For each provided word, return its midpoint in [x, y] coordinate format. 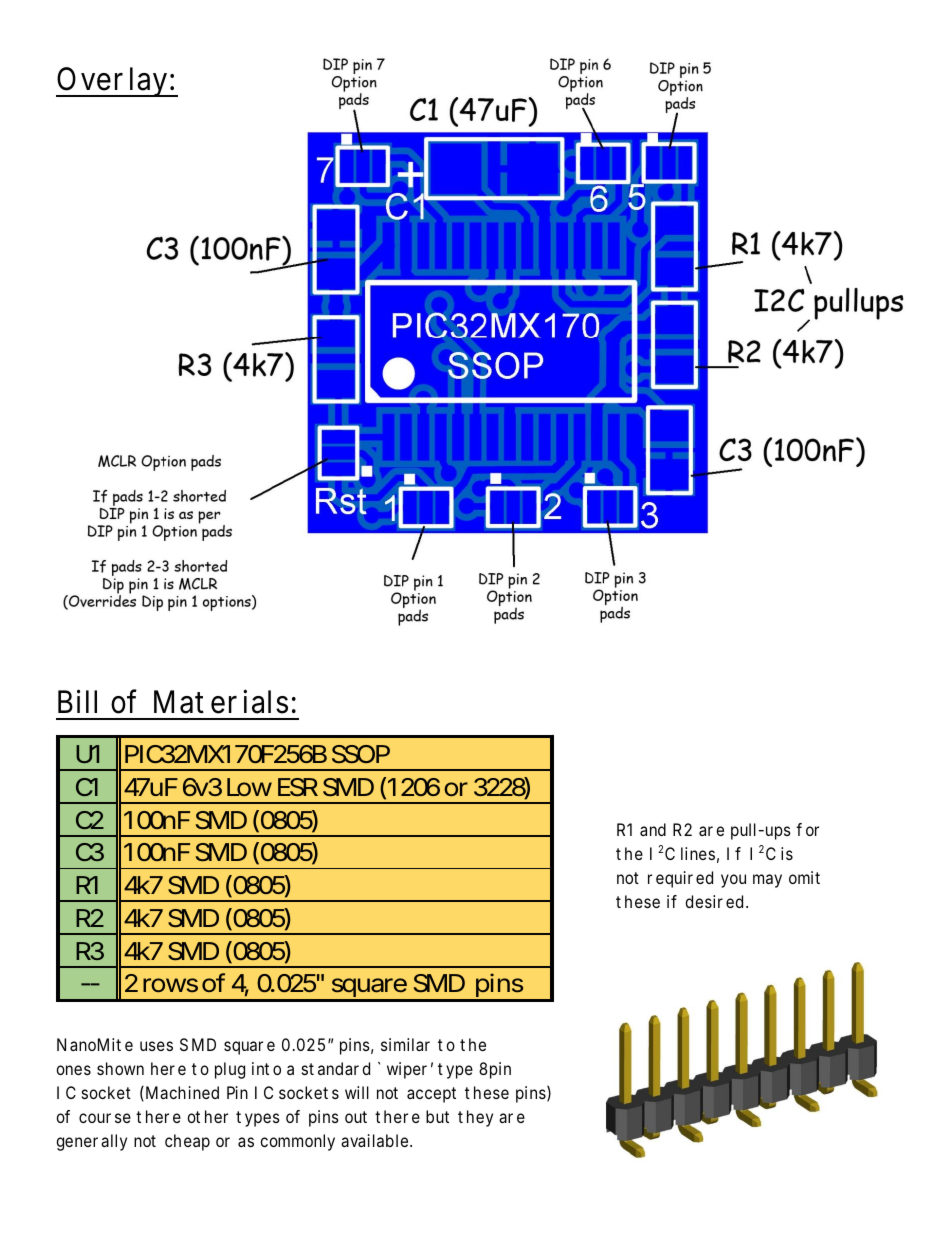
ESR [298, 787]
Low [249, 787]
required [680, 879]
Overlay [113, 82]
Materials [221, 701]
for [807, 829]
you [733, 881]
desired [714, 901]
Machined [182, 1092]
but [437, 1116]
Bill [77, 701]
